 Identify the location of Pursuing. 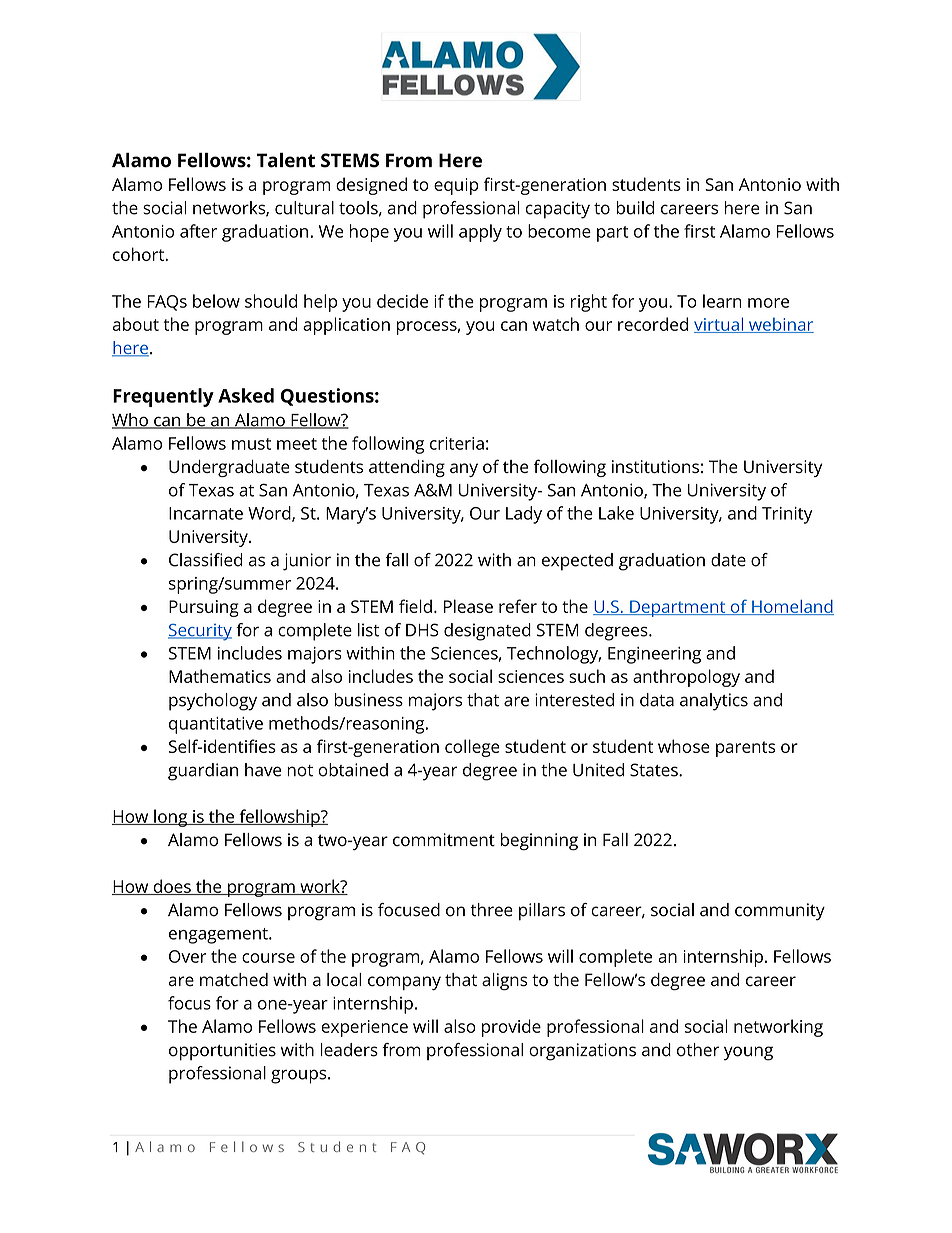
(204, 608).
